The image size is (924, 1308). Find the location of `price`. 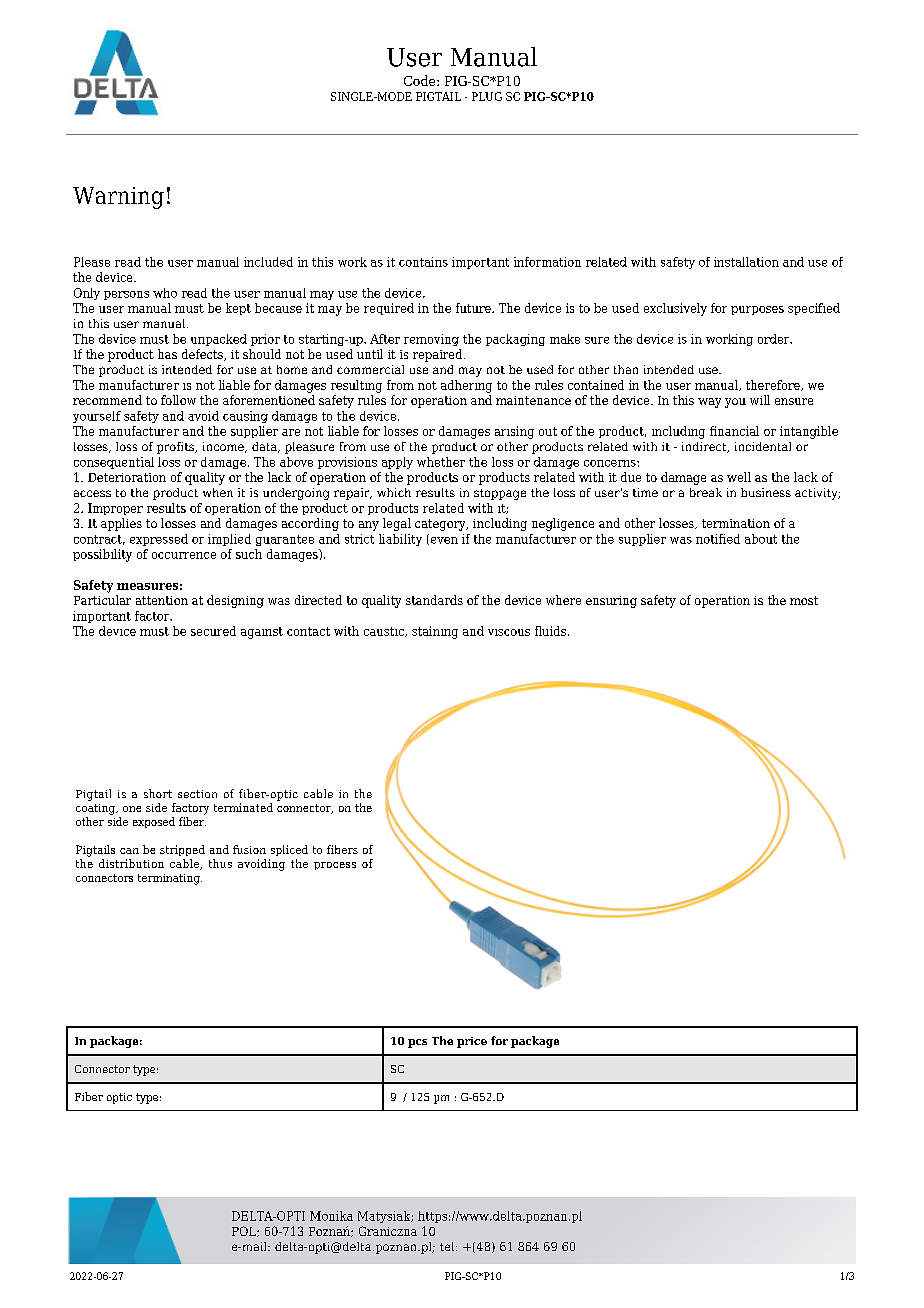

price is located at coordinates (472, 1042).
